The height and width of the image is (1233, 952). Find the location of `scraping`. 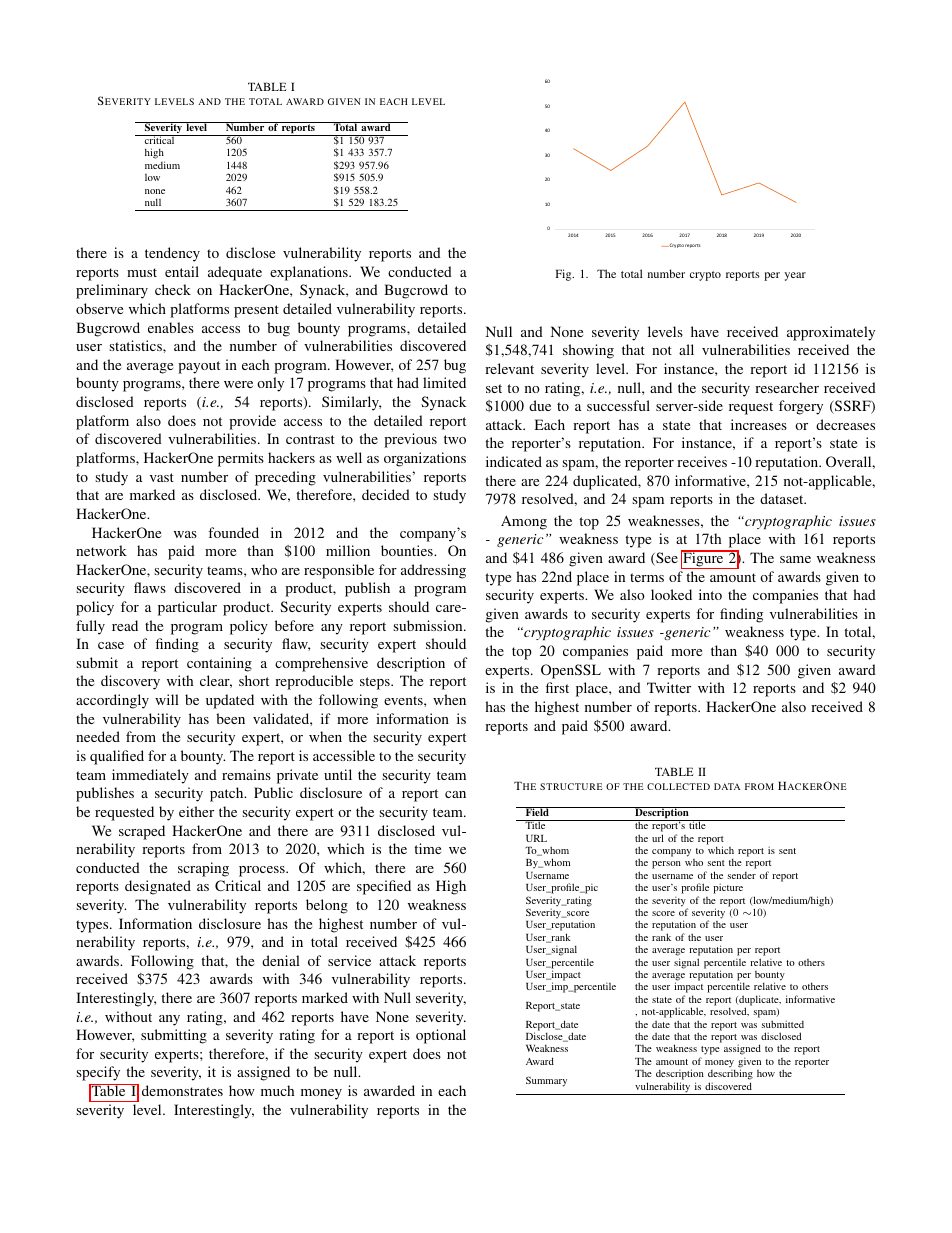

scraping is located at coordinates (203, 869).
